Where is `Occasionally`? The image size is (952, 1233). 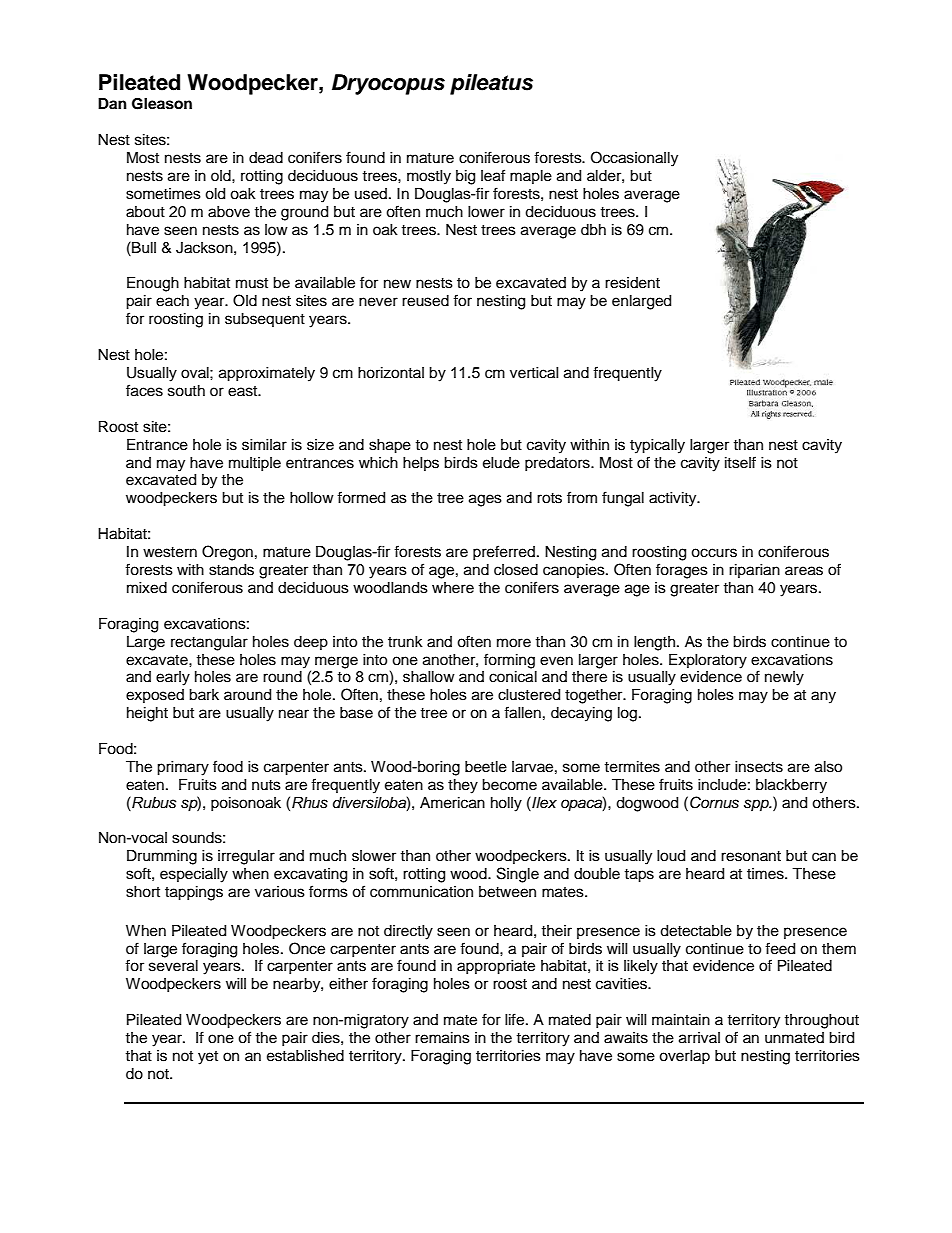 Occasionally is located at coordinates (634, 159).
